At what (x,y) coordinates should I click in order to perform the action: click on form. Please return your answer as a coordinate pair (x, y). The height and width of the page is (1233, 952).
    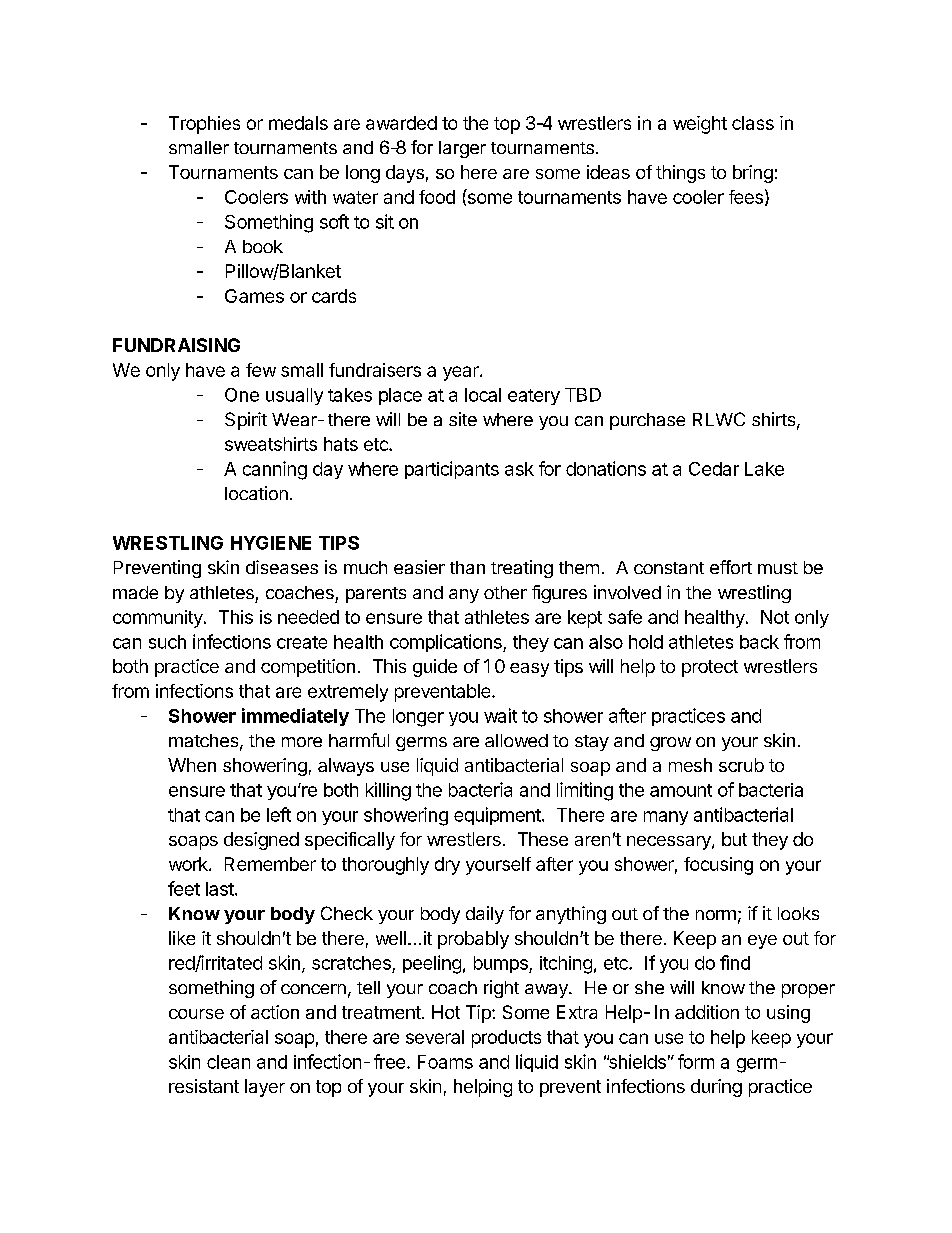
    Looking at the image, I should click on (696, 1061).
